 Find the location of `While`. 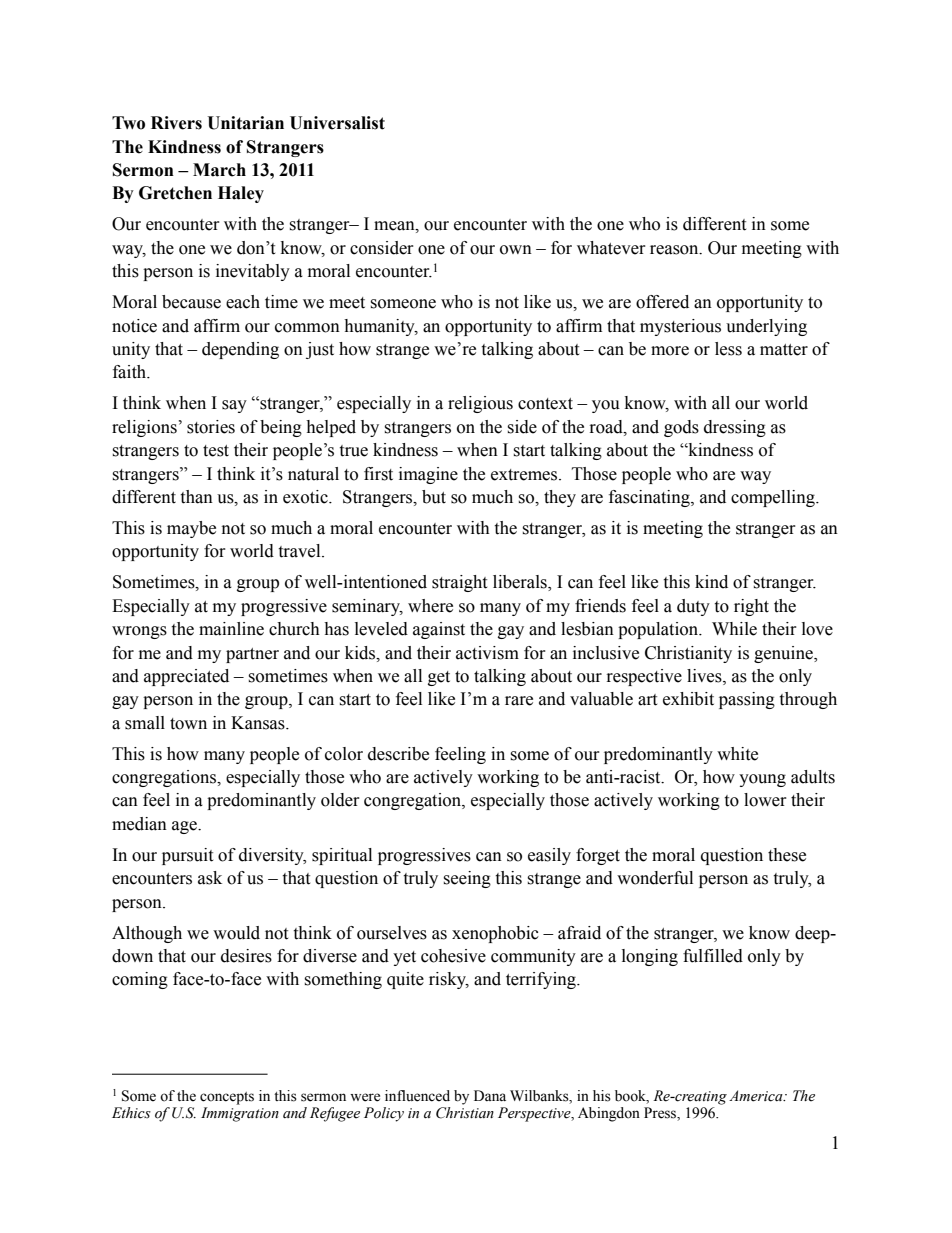

While is located at coordinates (734, 629).
